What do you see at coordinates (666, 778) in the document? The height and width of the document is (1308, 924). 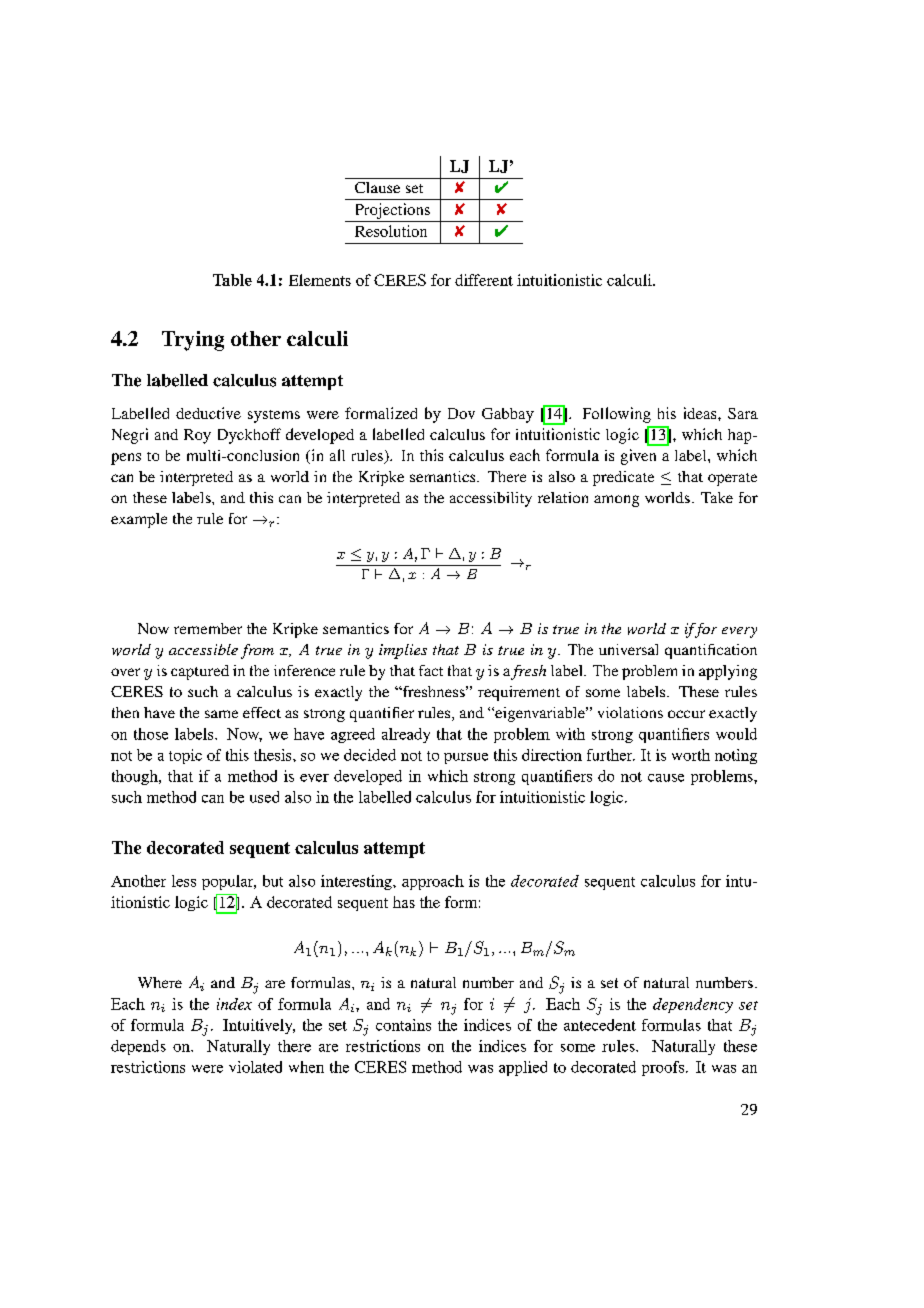 I see `cause` at bounding box center [666, 778].
